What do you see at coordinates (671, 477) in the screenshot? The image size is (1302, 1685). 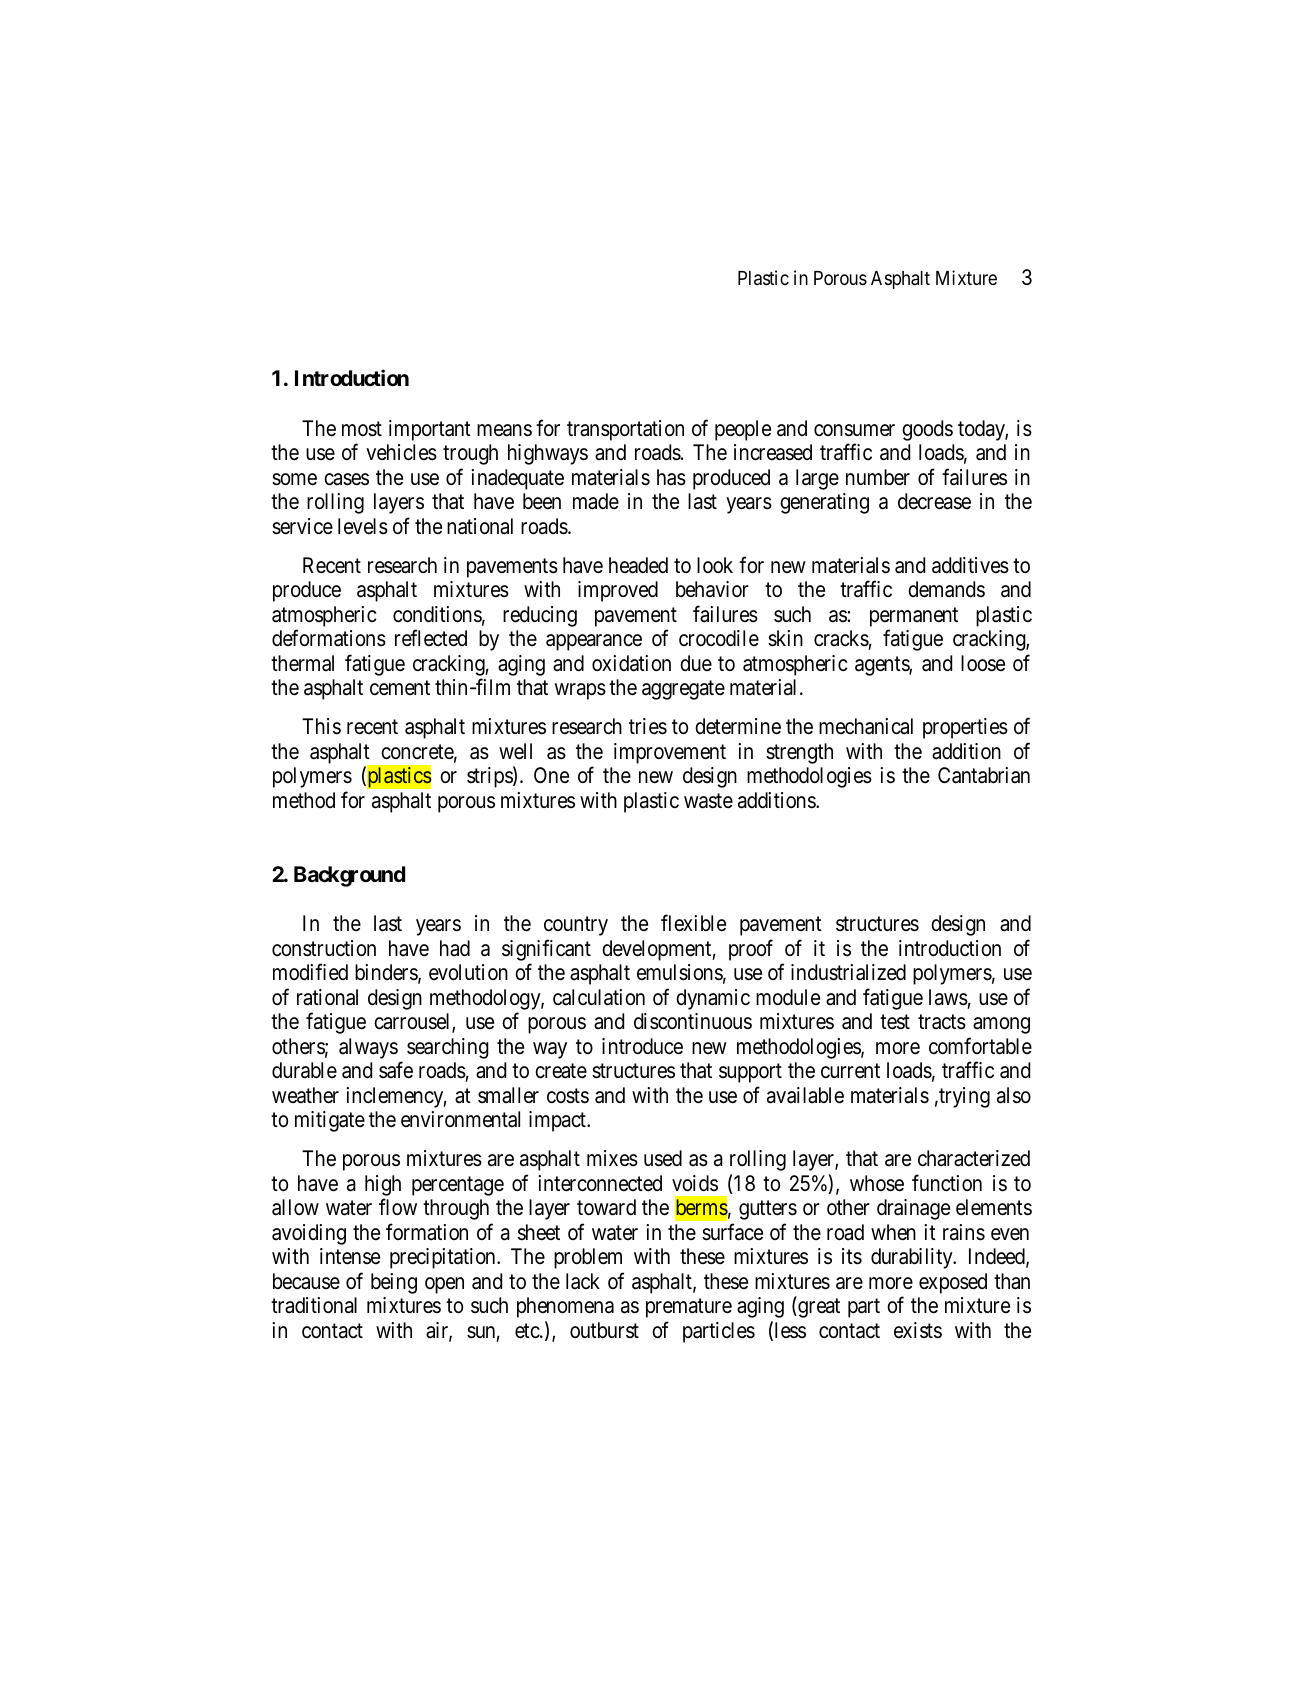 I see `has` at bounding box center [671, 477].
